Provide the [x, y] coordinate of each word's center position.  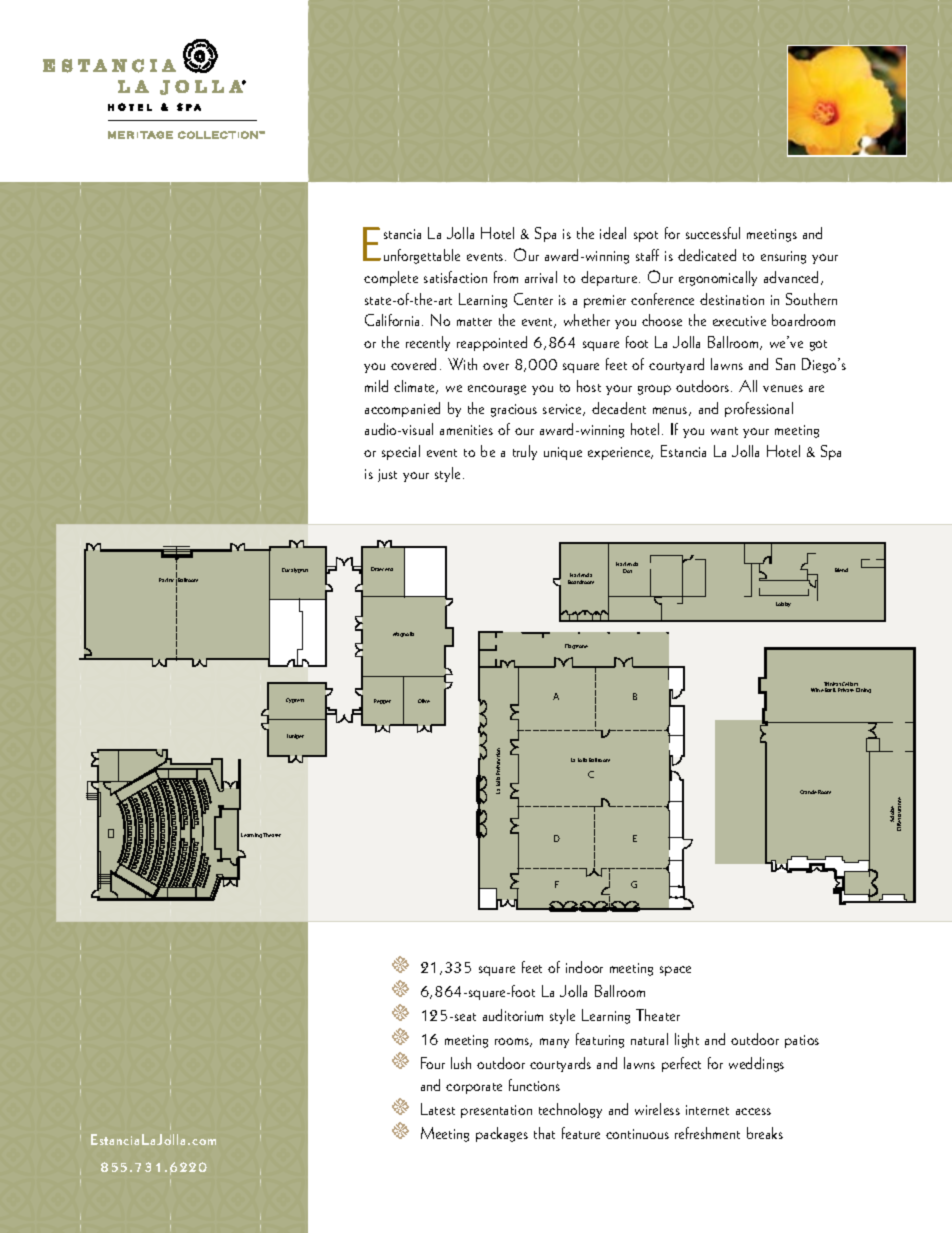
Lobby [783, 604]
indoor [584, 967]
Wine [817, 690]
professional [759, 409]
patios [802, 1041]
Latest [438, 1109]
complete [391, 278]
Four [433, 1063]
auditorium [513, 1015]
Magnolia [403, 634]
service [563, 410]
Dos [627, 571]
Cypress [295, 700]
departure [610, 278]
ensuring [783, 257]
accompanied [402, 409]
